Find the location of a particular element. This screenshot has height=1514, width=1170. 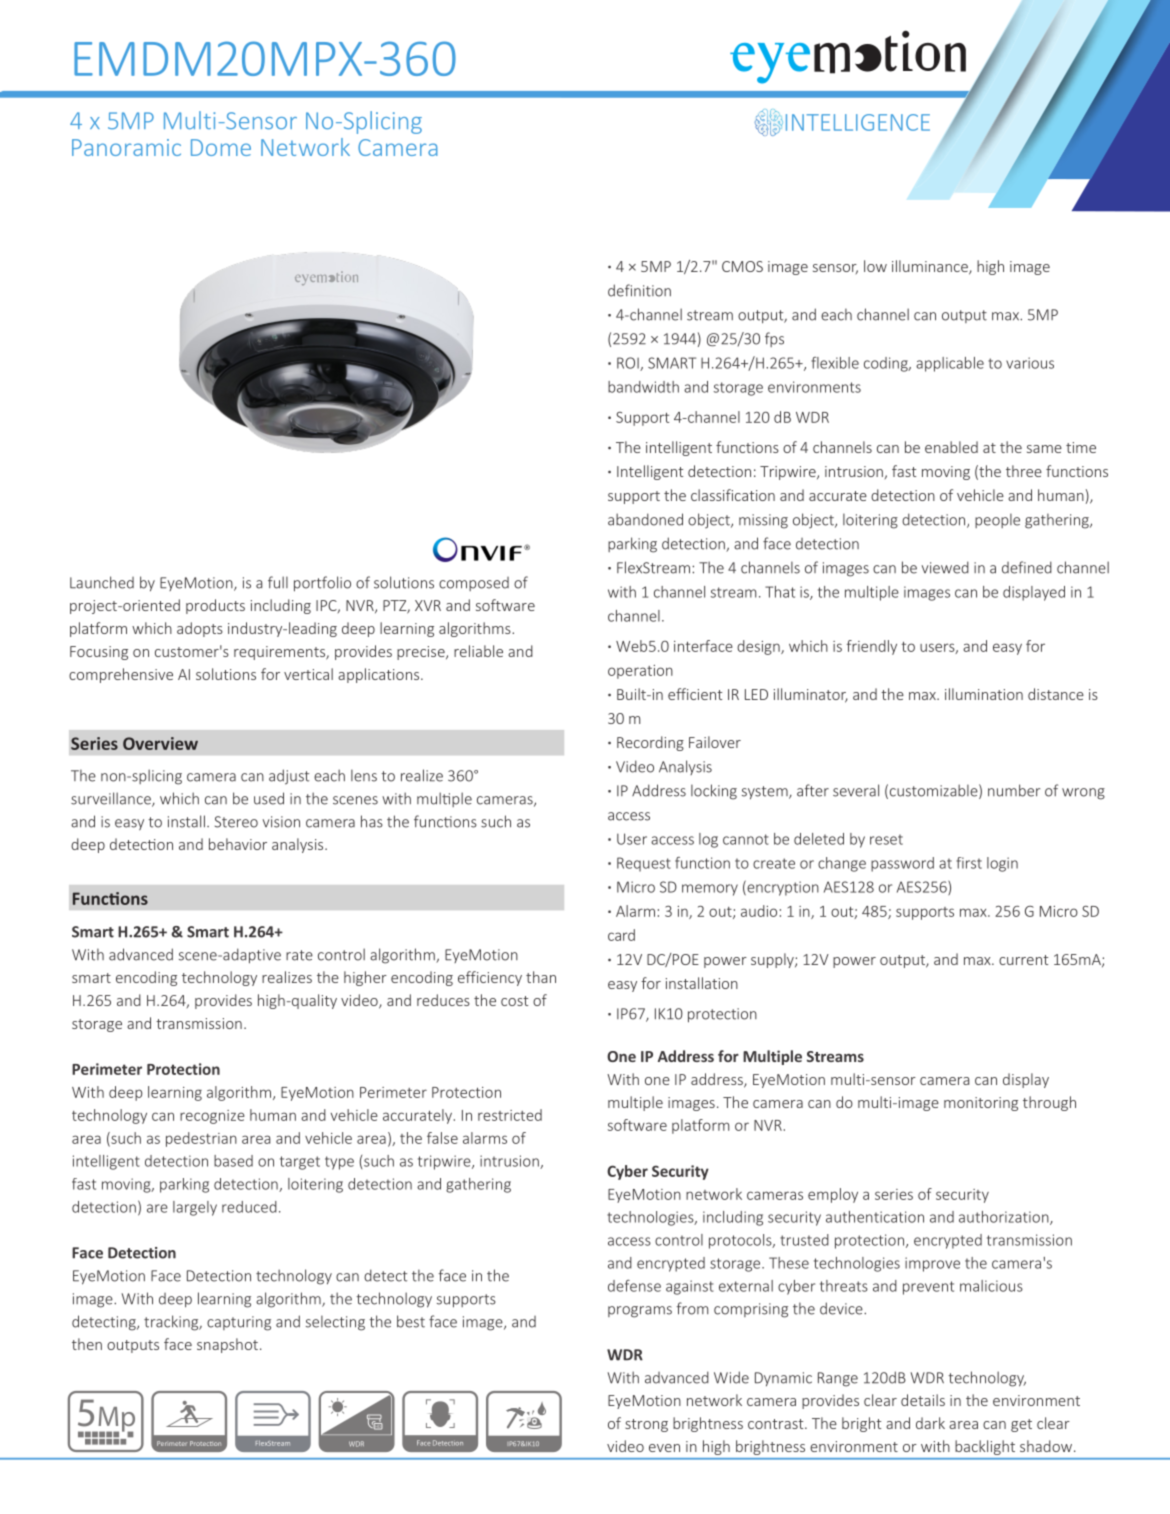

recognize is located at coordinates (212, 1117).
